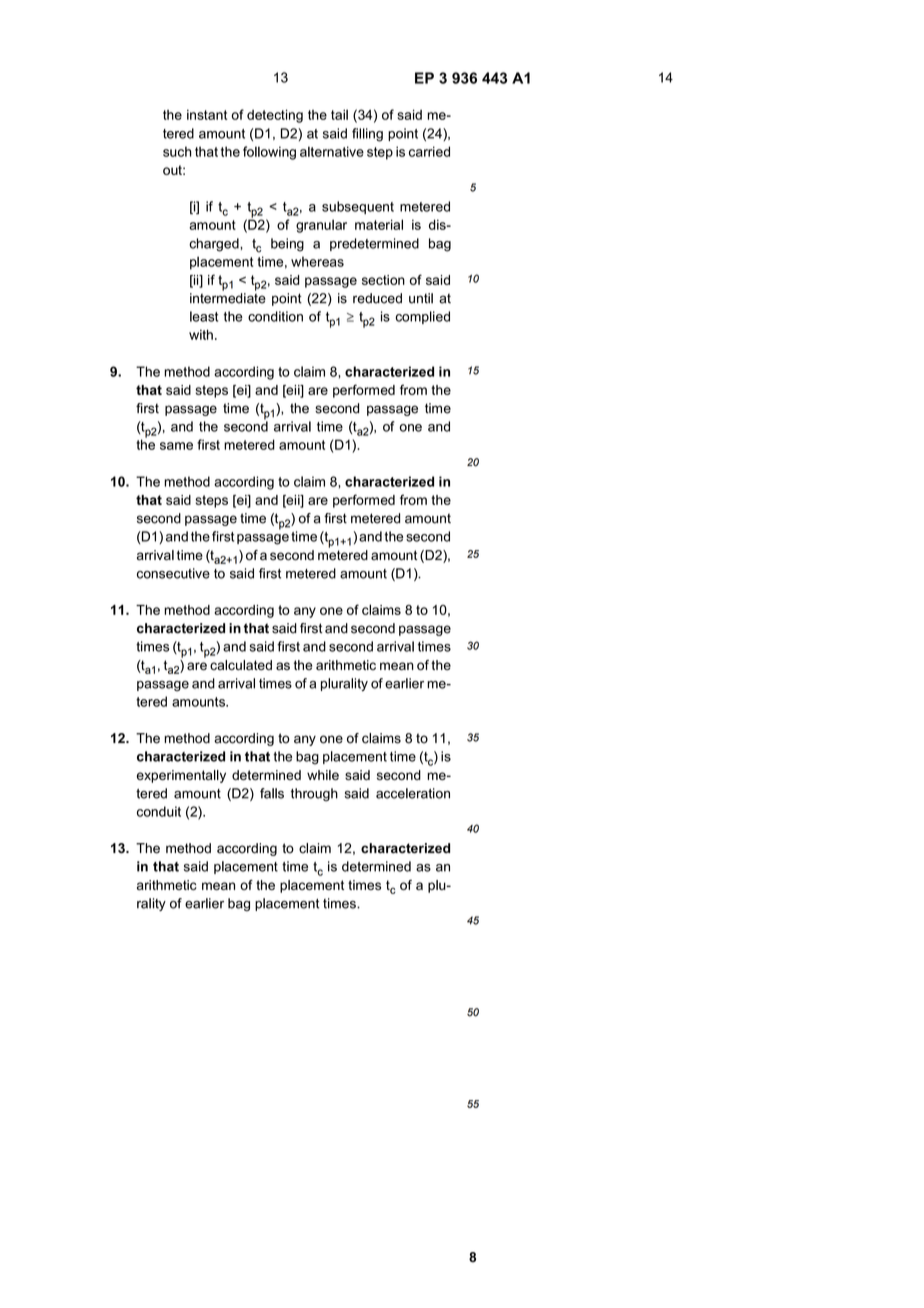 This page has height=1308, width=924. I want to click on such, so click(177, 151).
